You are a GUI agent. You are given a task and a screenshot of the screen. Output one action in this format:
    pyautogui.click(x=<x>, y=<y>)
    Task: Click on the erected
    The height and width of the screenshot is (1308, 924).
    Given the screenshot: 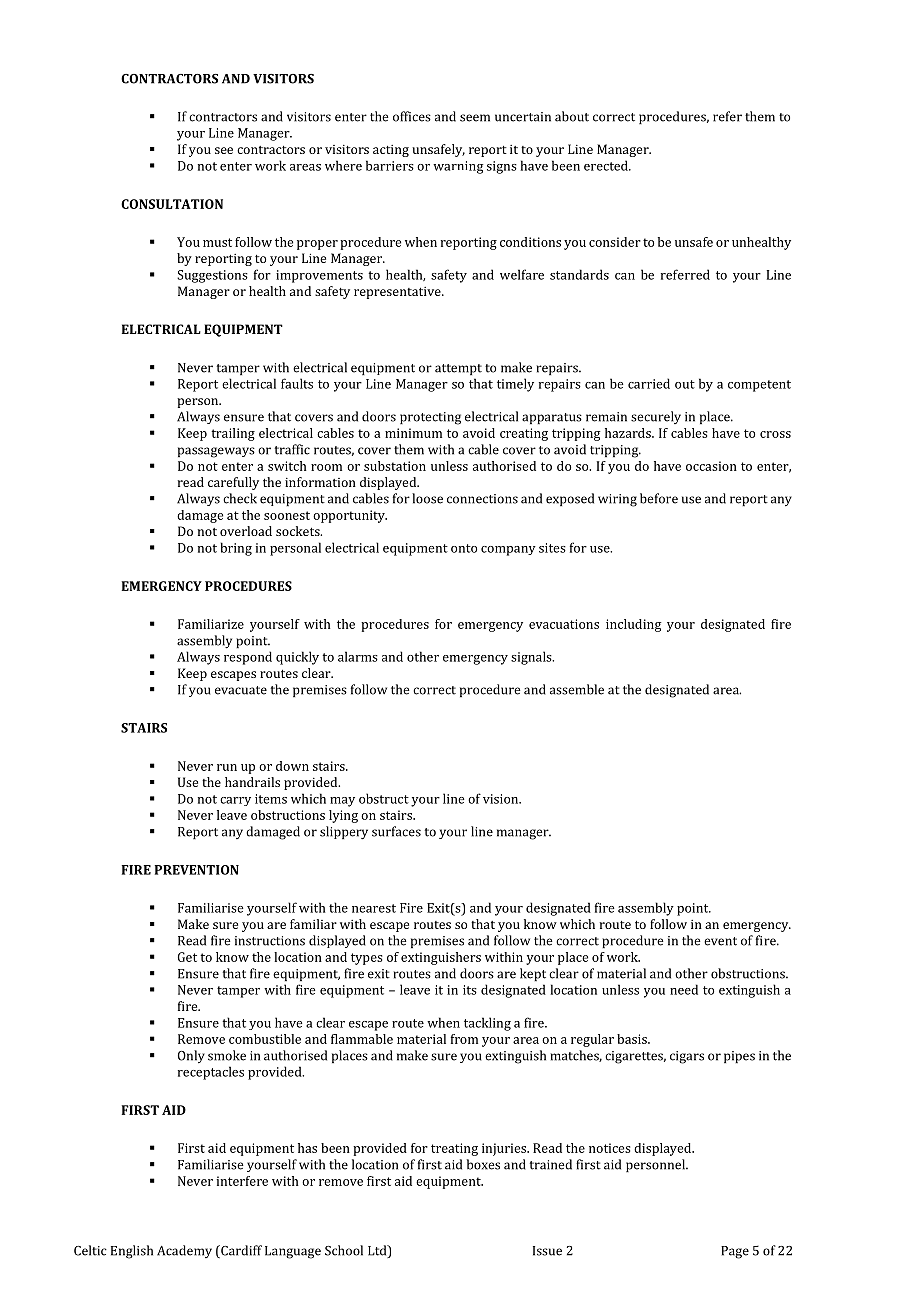 What is the action you would take?
    pyautogui.click(x=607, y=165)
